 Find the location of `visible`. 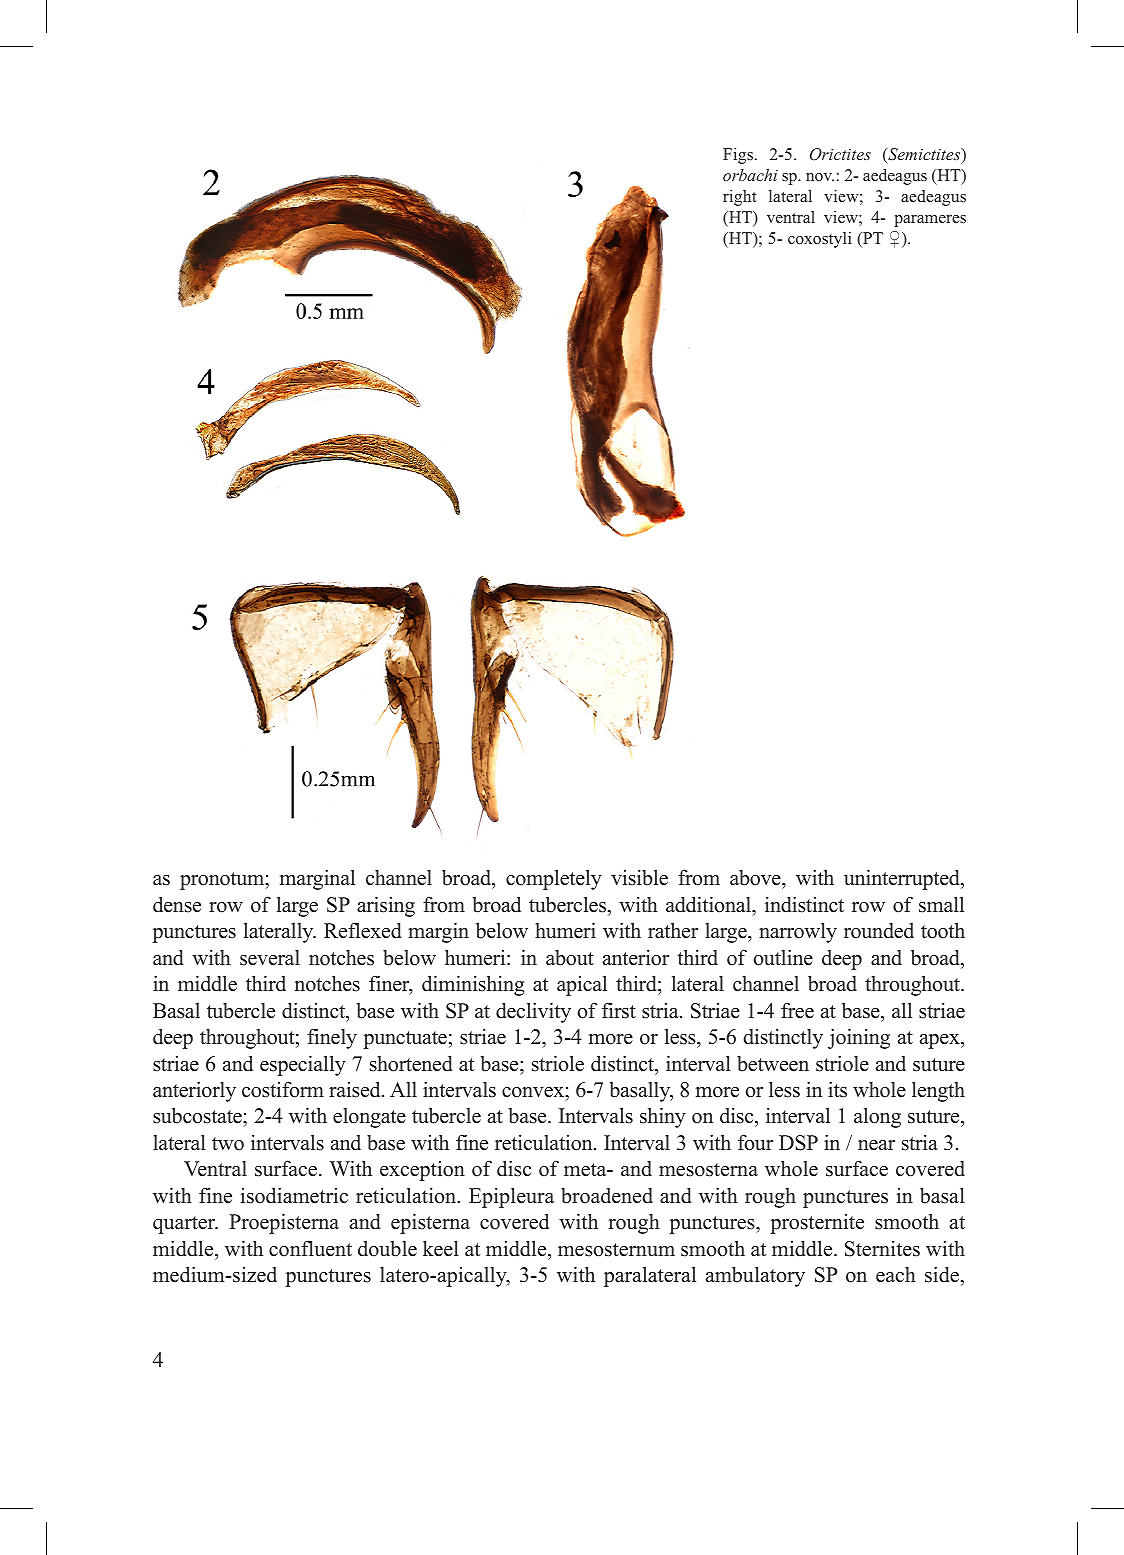

visible is located at coordinates (639, 877).
